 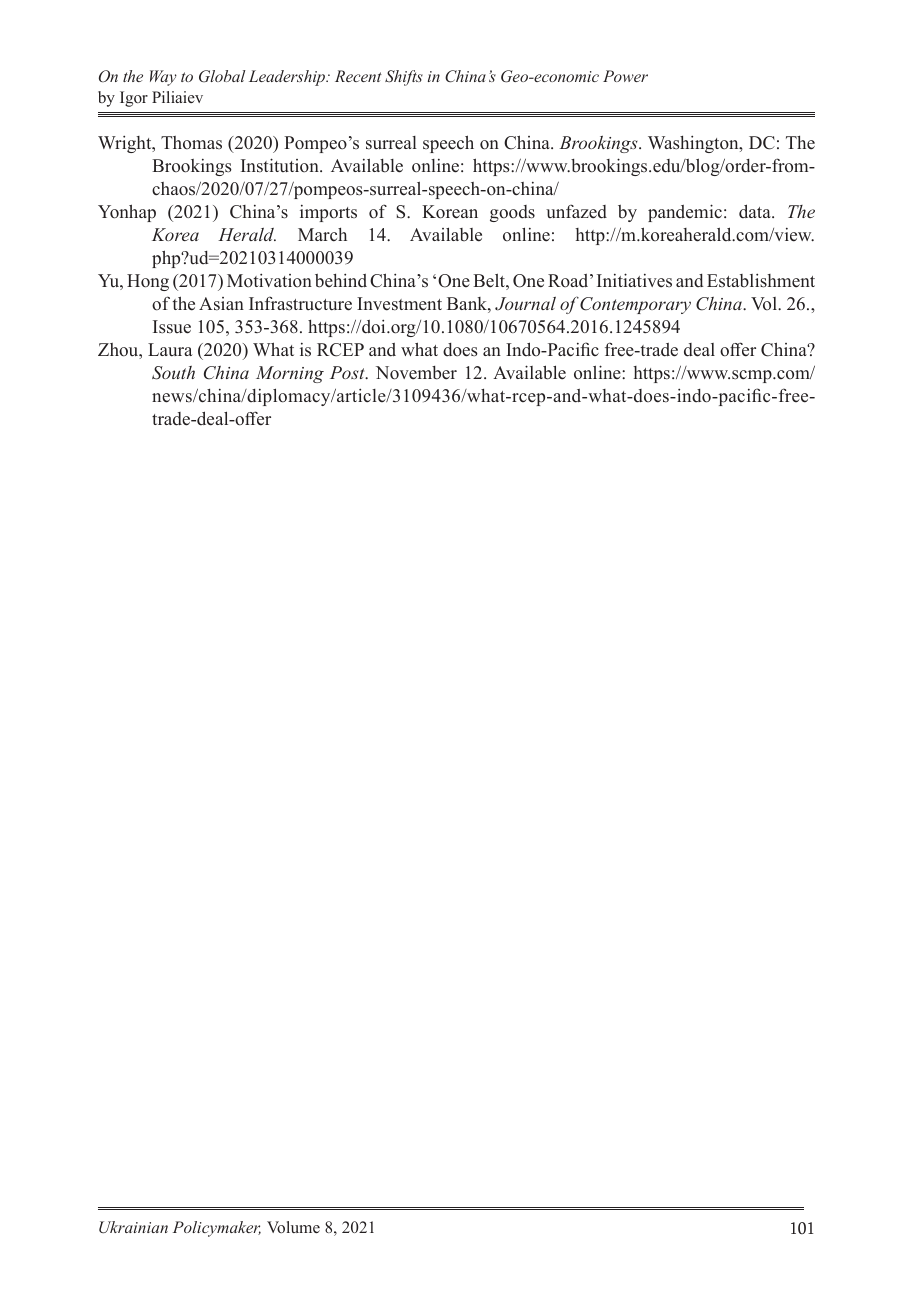 I want to click on Shifts, so click(x=404, y=78).
